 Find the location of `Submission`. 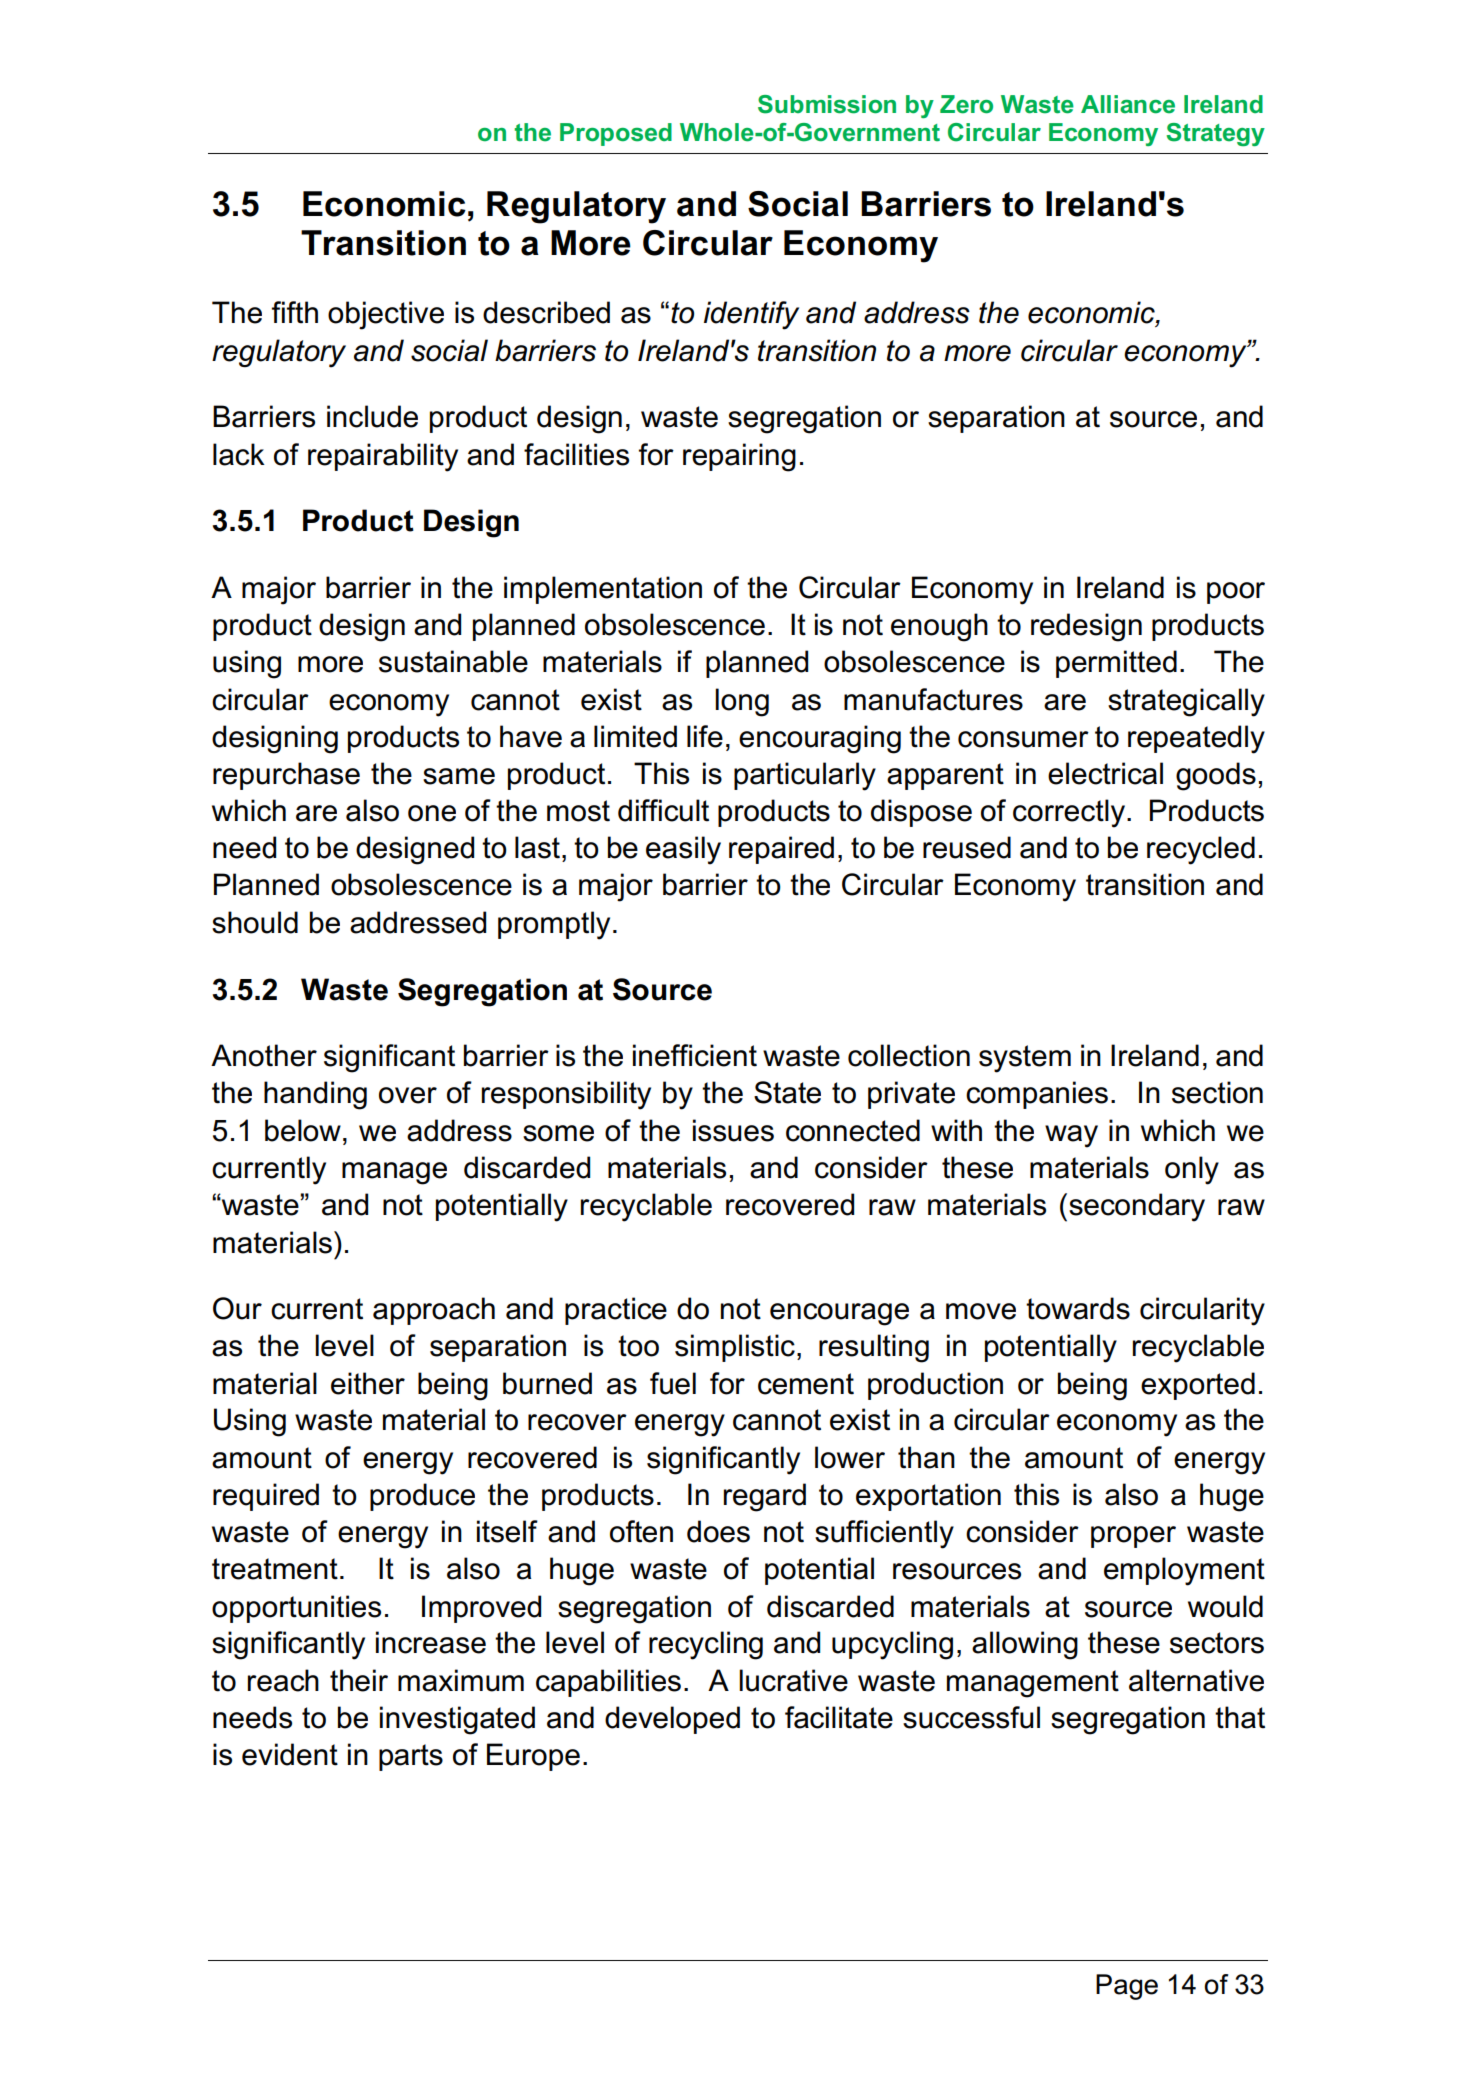

Submission is located at coordinates (827, 104).
